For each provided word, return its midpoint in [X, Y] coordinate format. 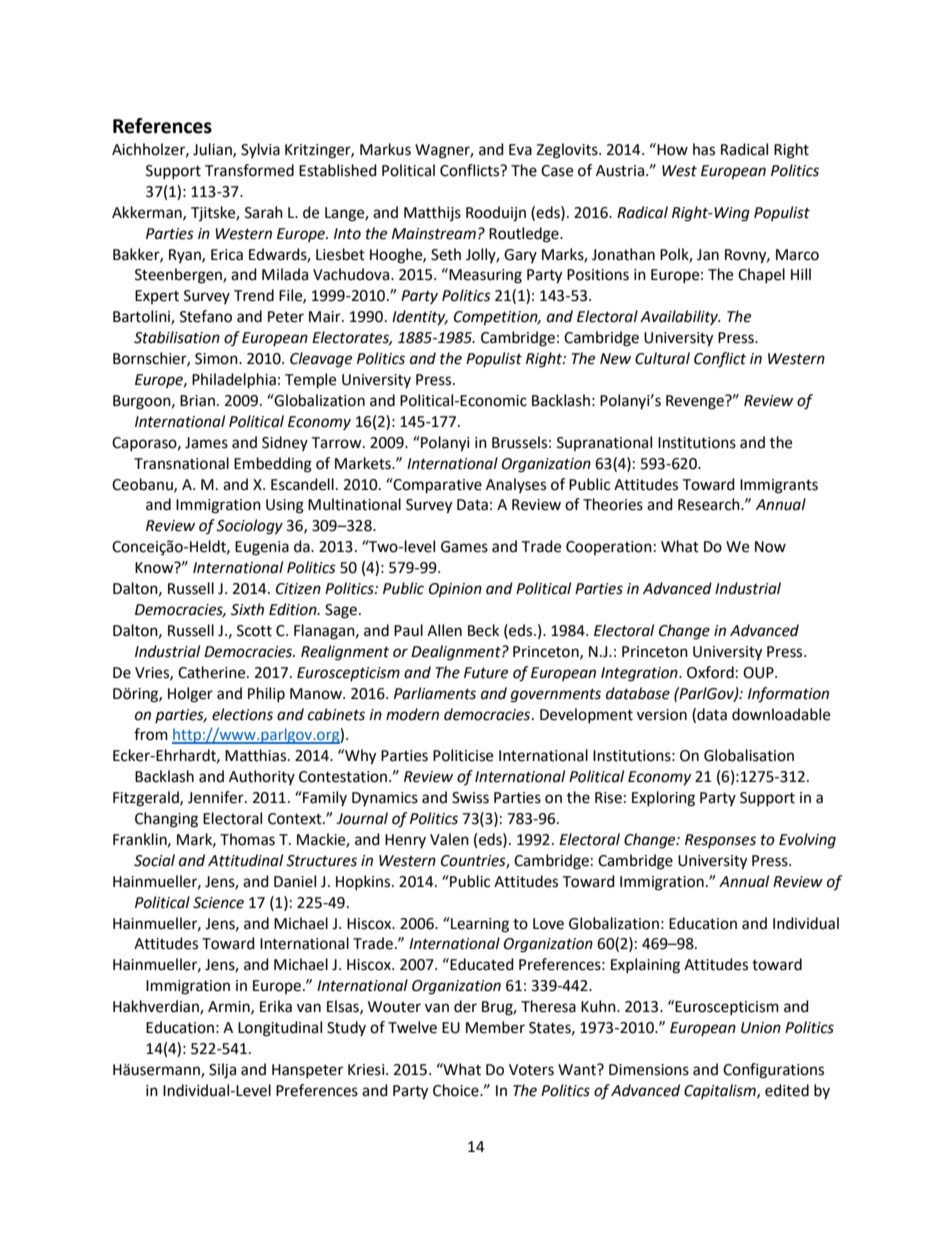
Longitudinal [280, 1029]
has [704, 149]
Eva [520, 150]
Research [710, 504]
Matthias [257, 755]
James [206, 443]
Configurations [773, 1071]
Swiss [470, 798]
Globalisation [749, 755]
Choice [457, 1090]
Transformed [249, 170]
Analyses [516, 485]
